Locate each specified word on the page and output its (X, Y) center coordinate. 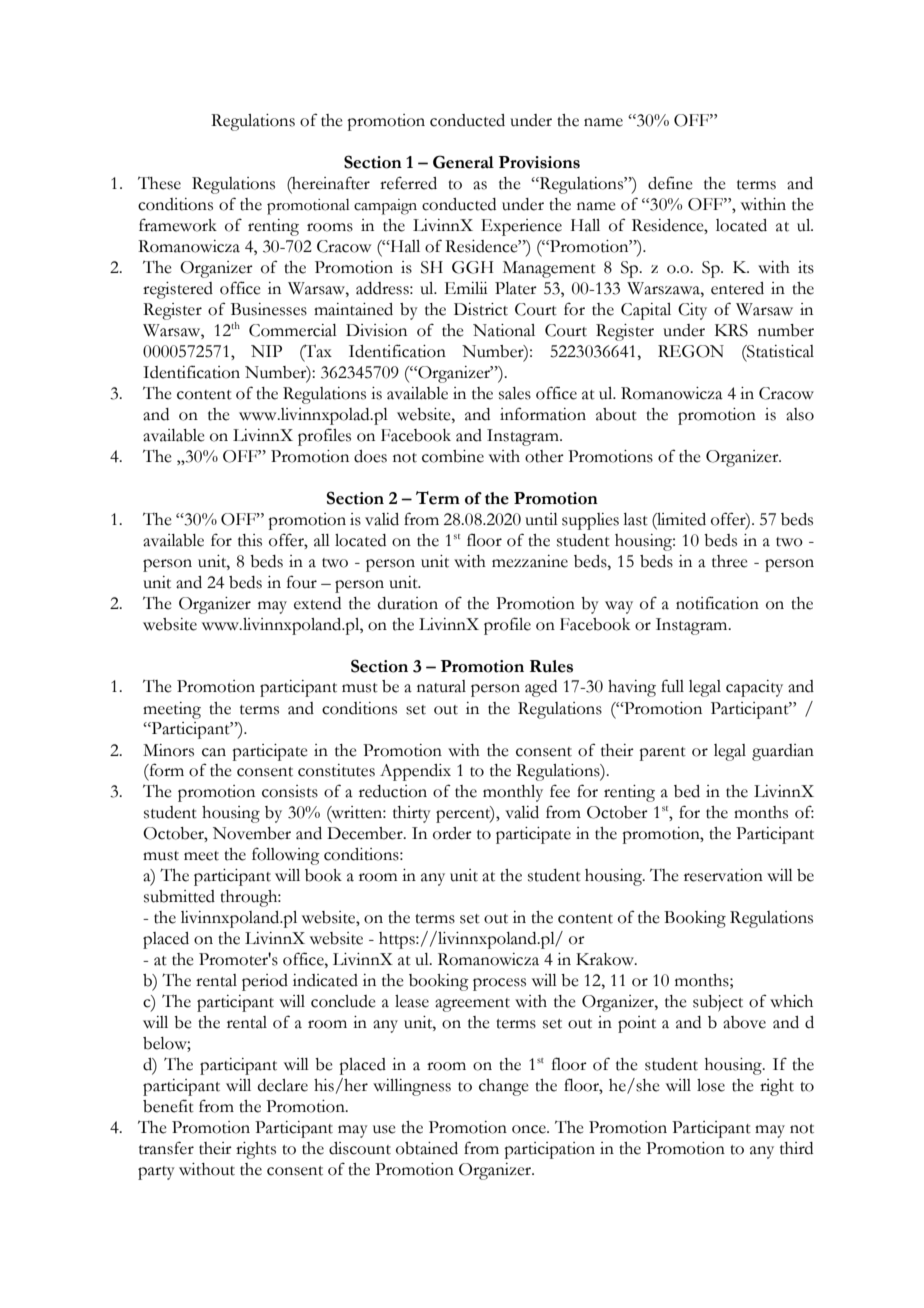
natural (441, 686)
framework (178, 225)
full (672, 686)
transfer (166, 1148)
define (670, 183)
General (463, 162)
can (214, 752)
